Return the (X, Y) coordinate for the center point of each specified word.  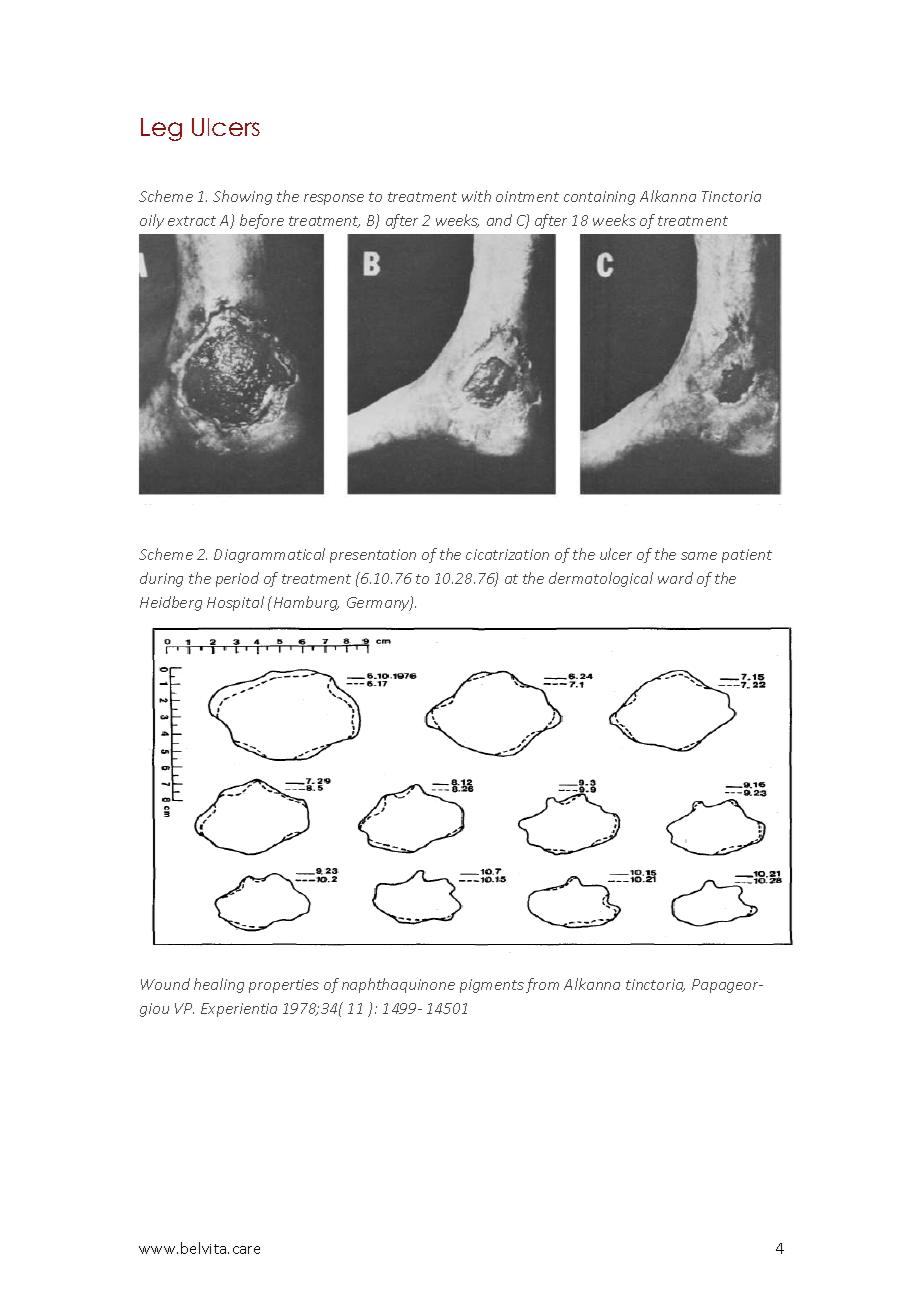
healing (219, 985)
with (476, 196)
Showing (242, 197)
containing (599, 198)
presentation (373, 556)
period (237, 579)
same (699, 556)
